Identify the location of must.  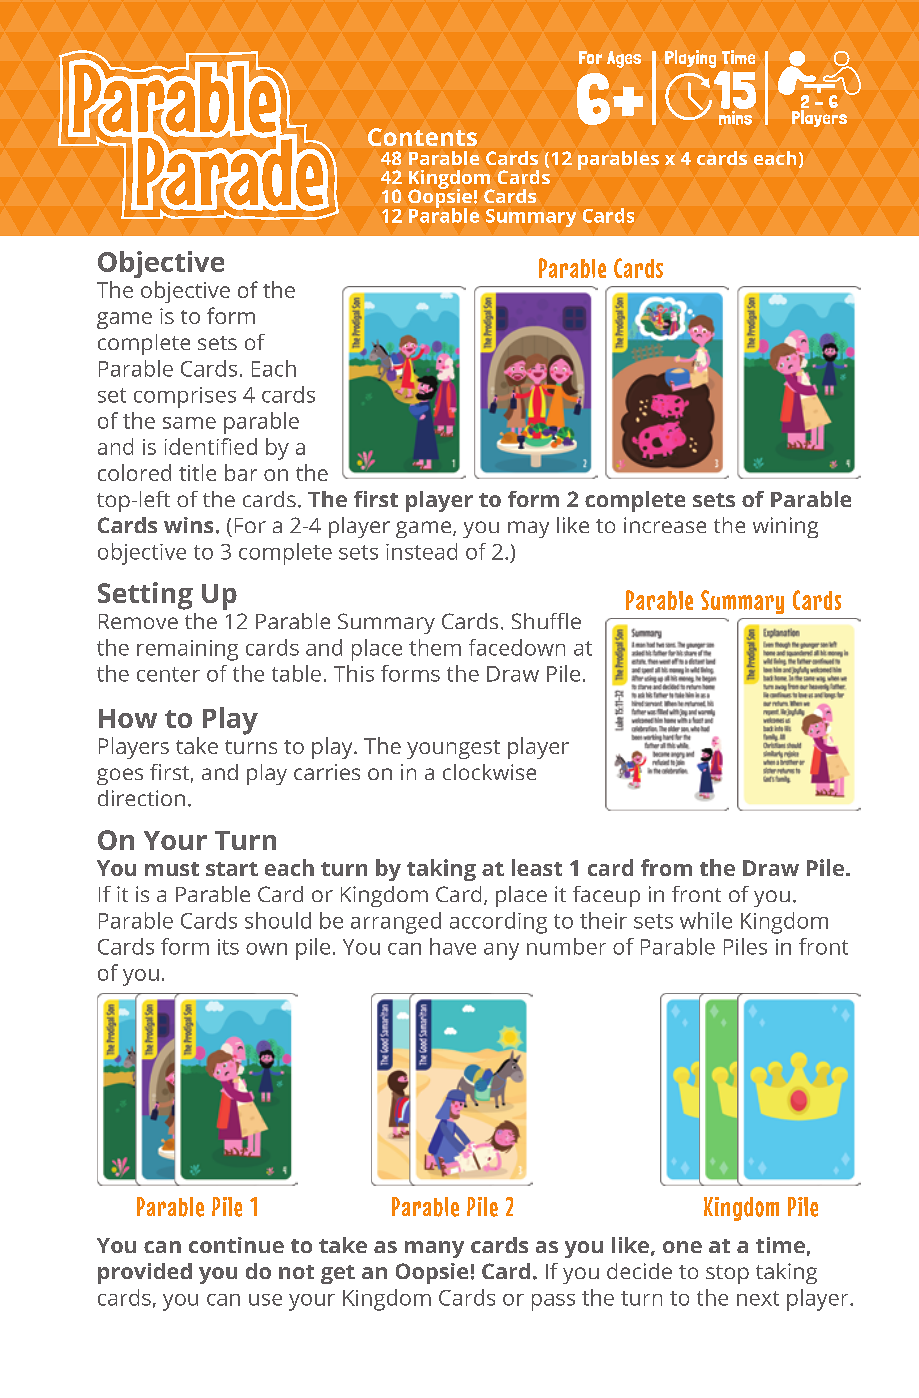
(172, 869).
